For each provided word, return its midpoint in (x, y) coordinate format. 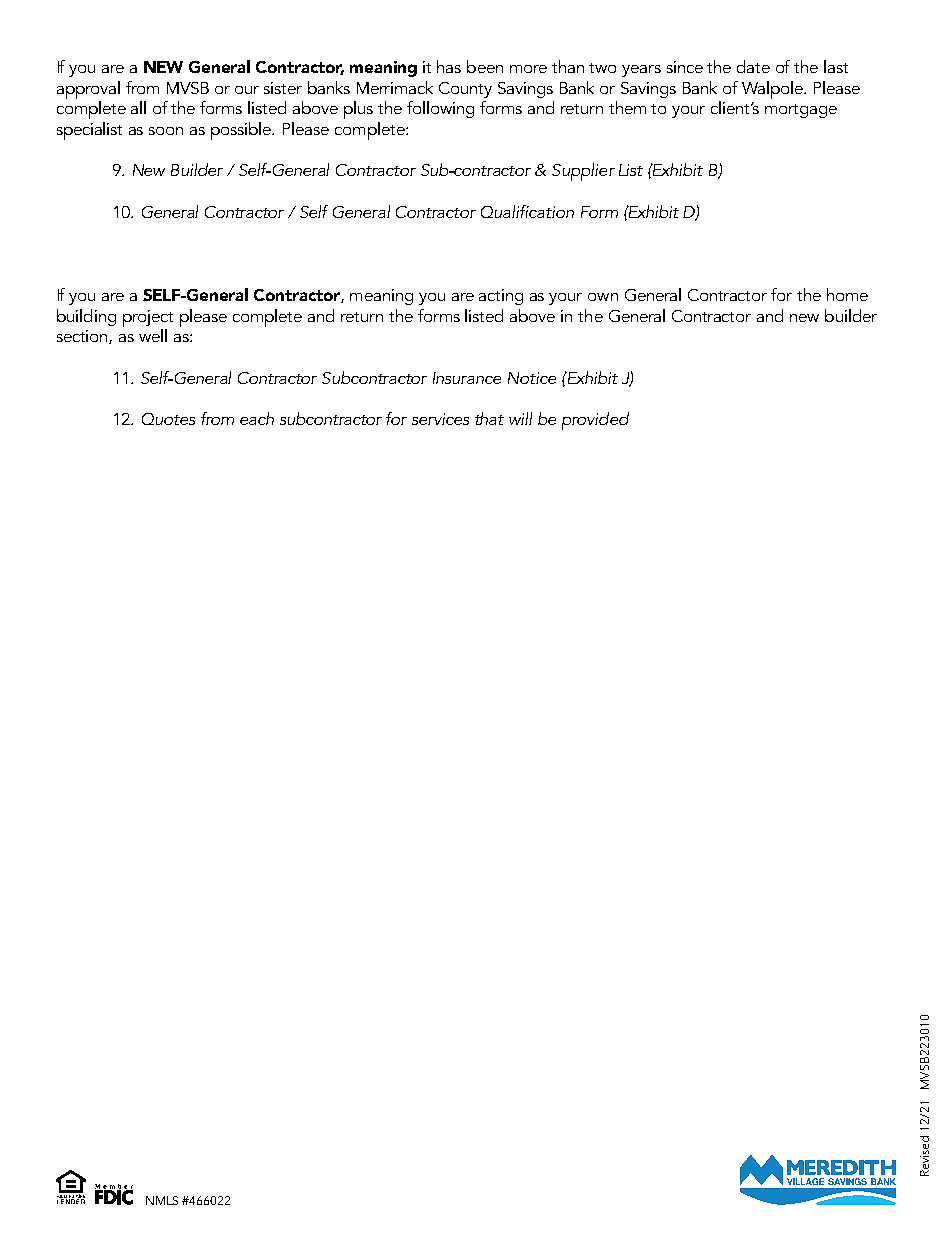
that (489, 418)
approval (88, 90)
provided (595, 421)
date (753, 66)
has (449, 66)
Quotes (168, 419)
